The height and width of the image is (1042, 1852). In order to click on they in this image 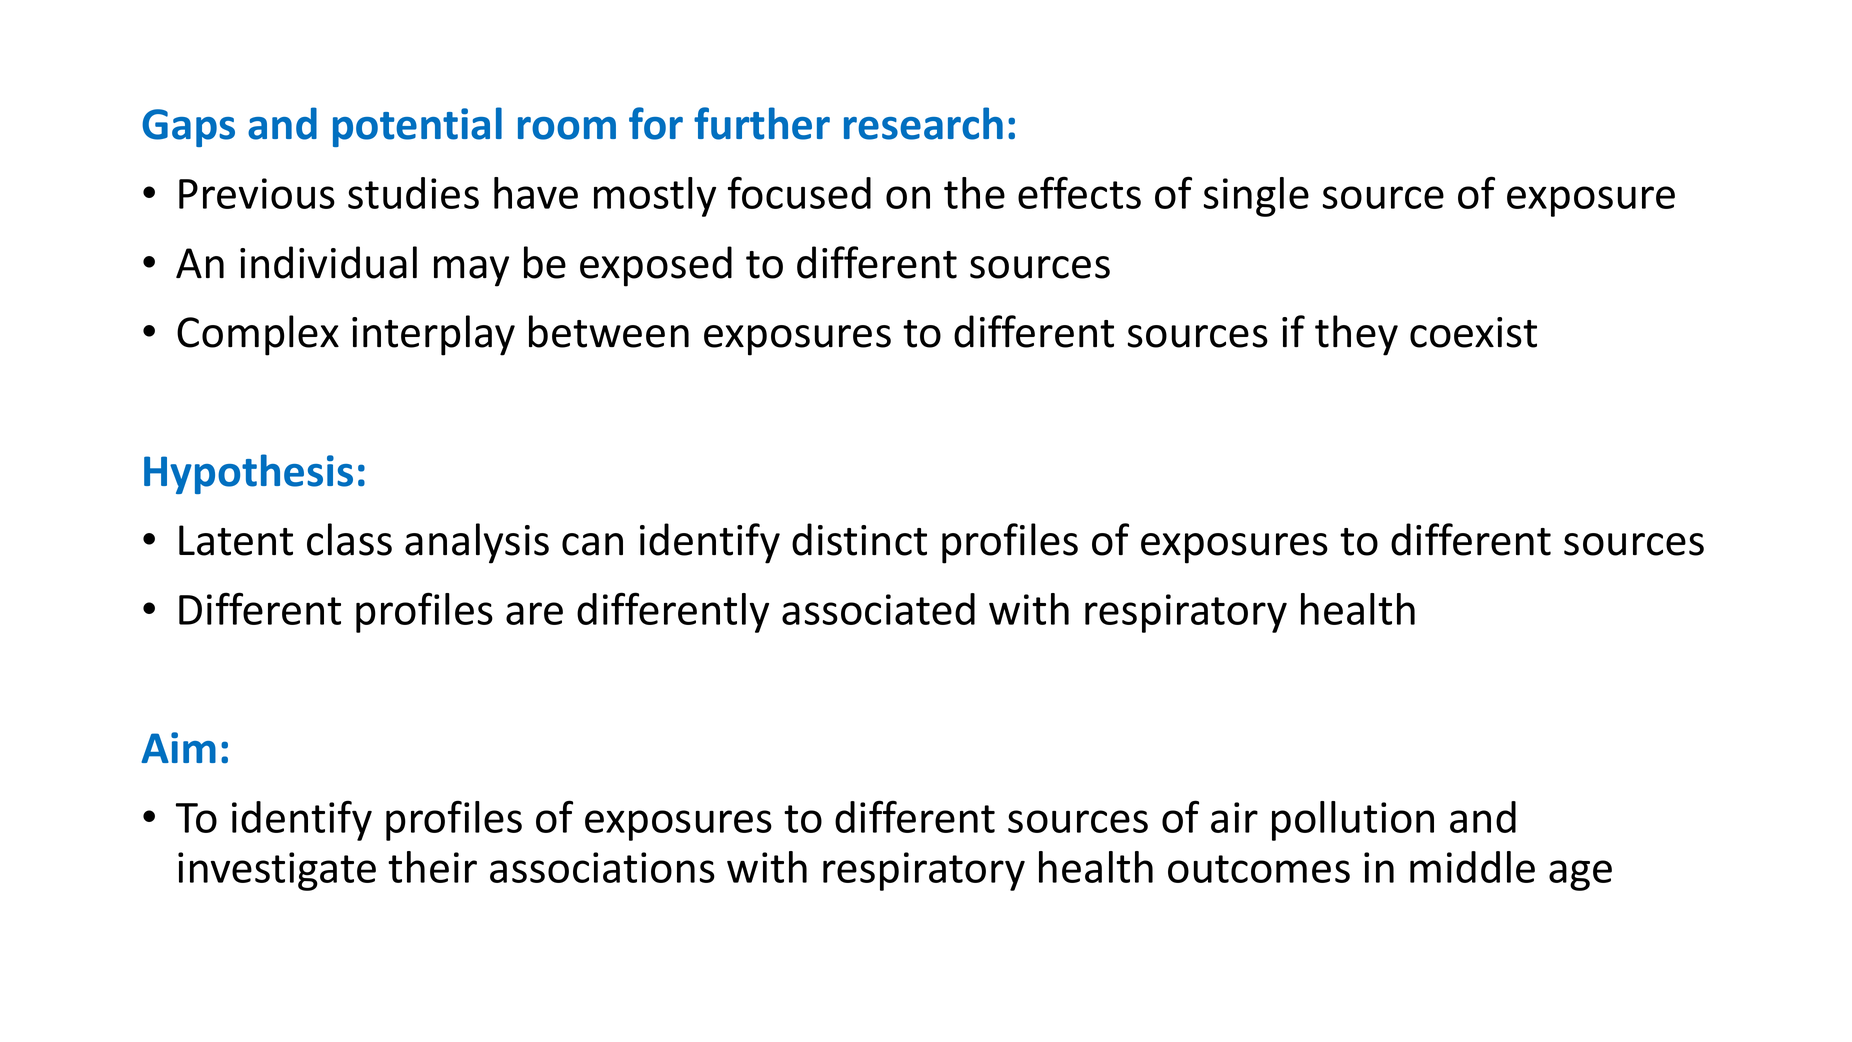, I will do `click(1356, 335)`.
